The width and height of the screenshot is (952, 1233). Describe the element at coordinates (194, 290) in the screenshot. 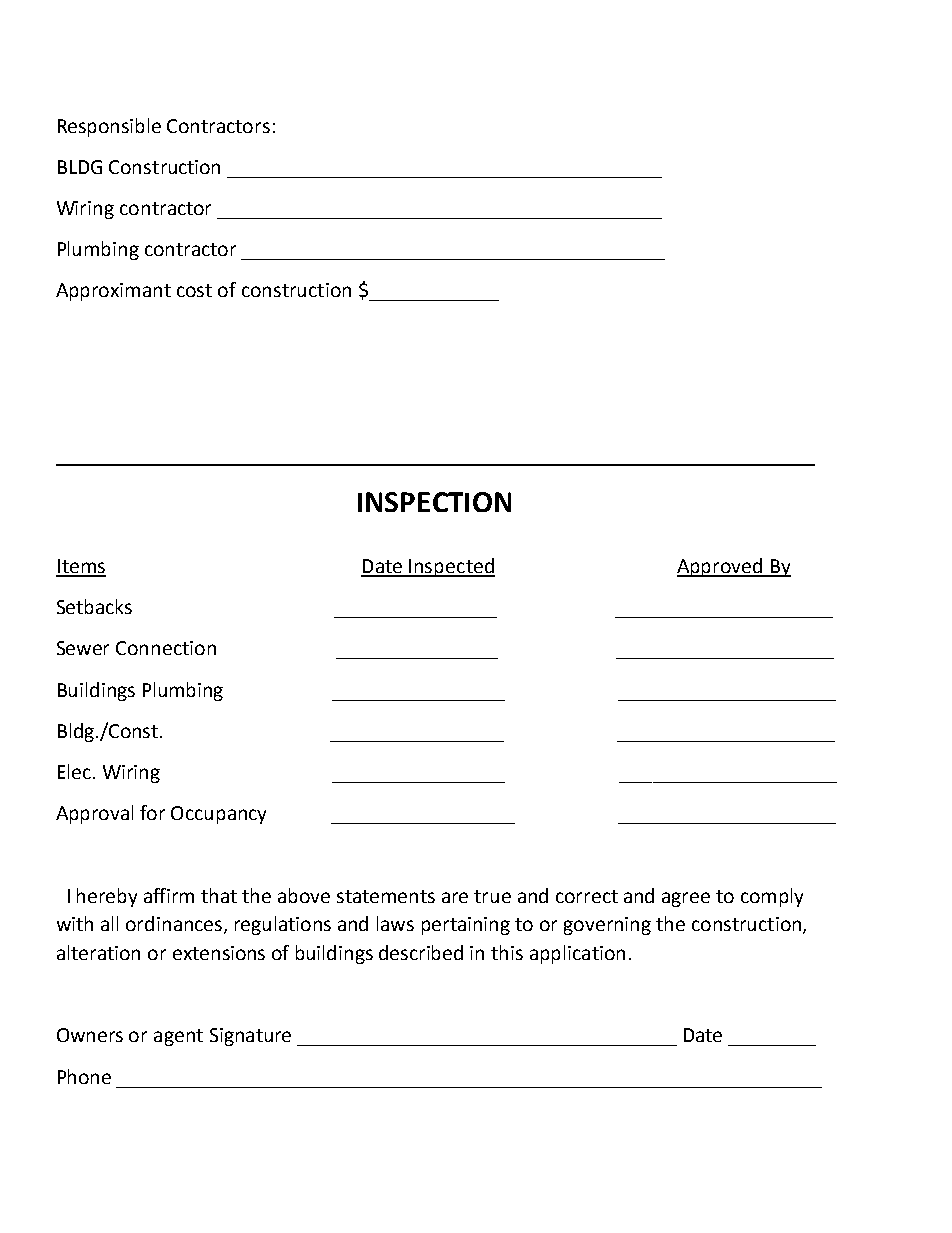

I see `cost` at that location.
